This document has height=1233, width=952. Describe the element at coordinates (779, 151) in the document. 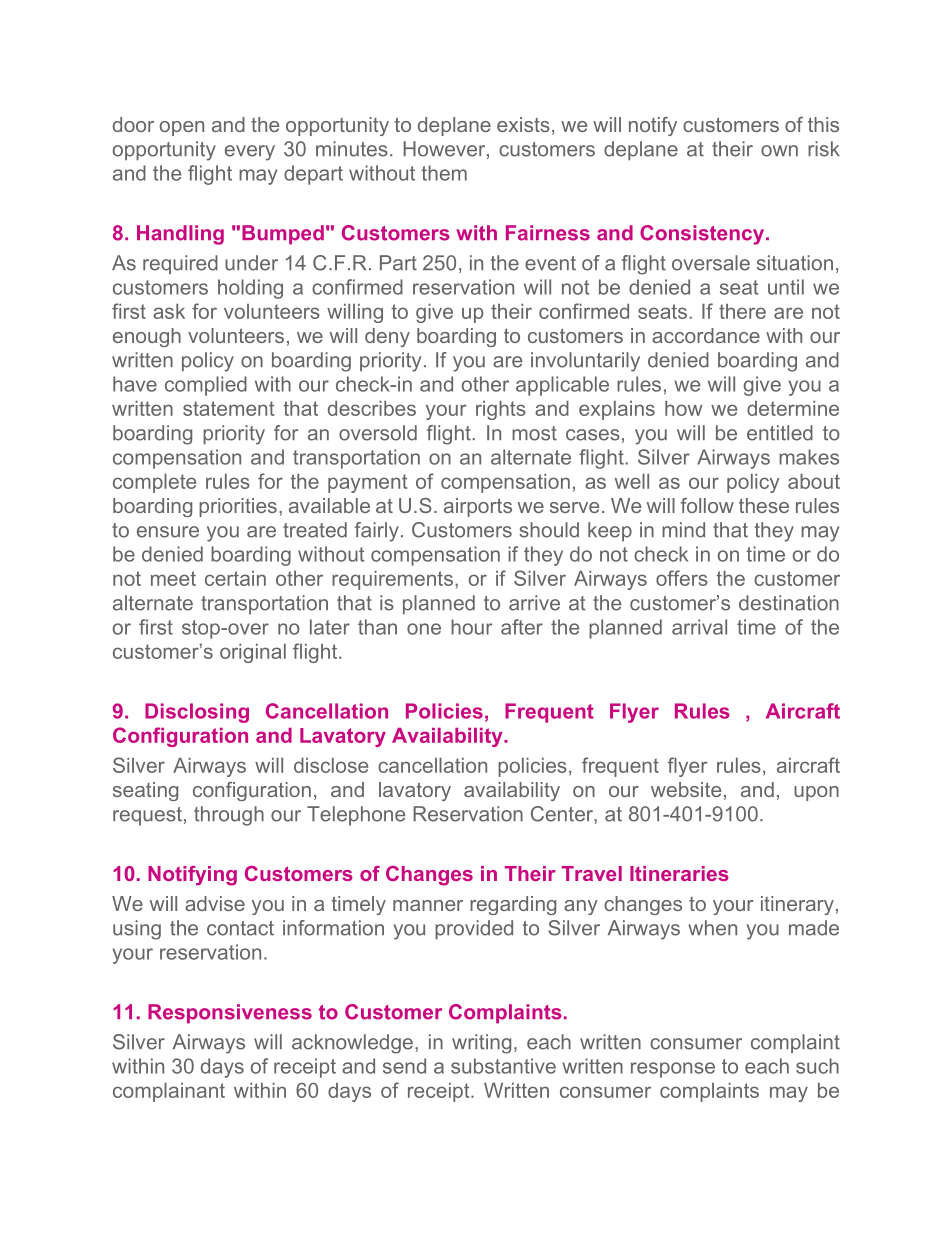

I see `own` at that location.
